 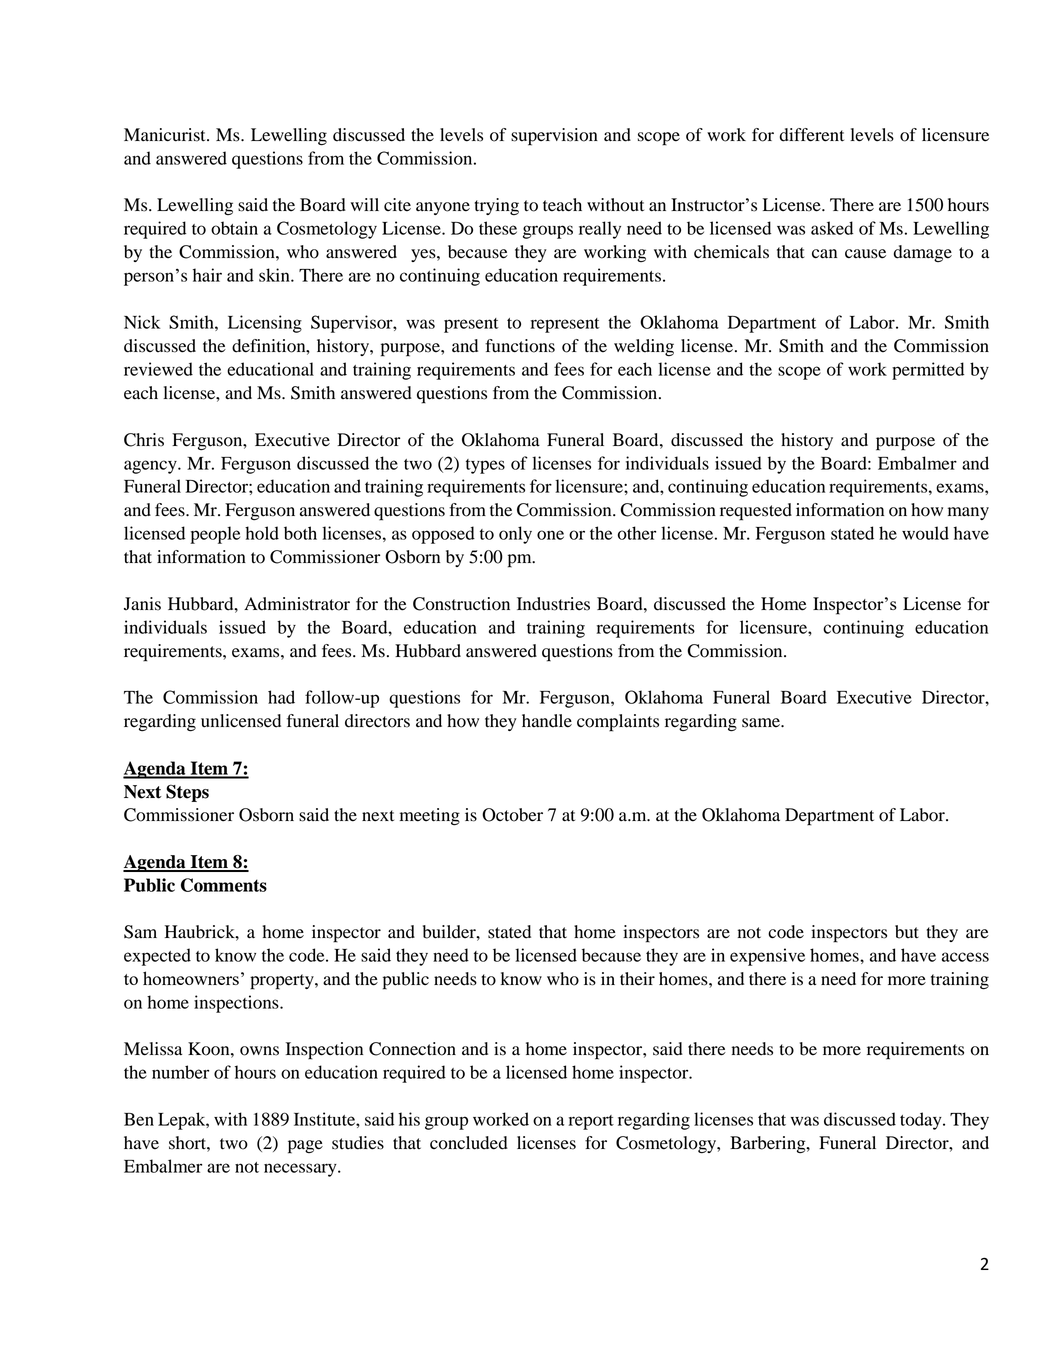 What do you see at coordinates (591, 1122) in the screenshot?
I see `report` at bounding box center [591, 1122].
